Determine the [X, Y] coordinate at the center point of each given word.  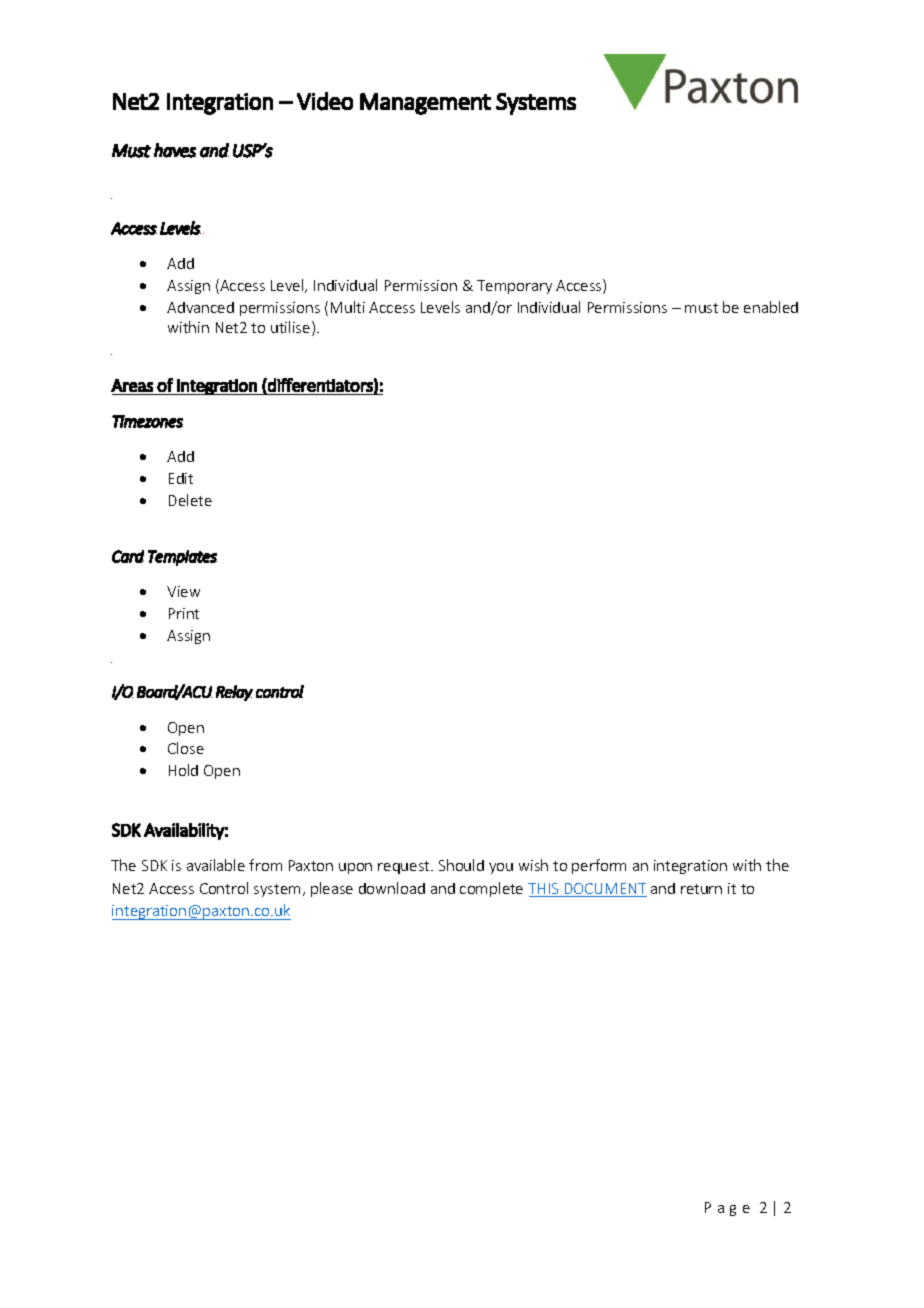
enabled [771, 307]
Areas [132, 385]
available [216, 865]
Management [425, 104]
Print [184, 613]
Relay [234, 693]
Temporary [514, 287]
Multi [348, 307]
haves [175, 150]
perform [599, 866]
